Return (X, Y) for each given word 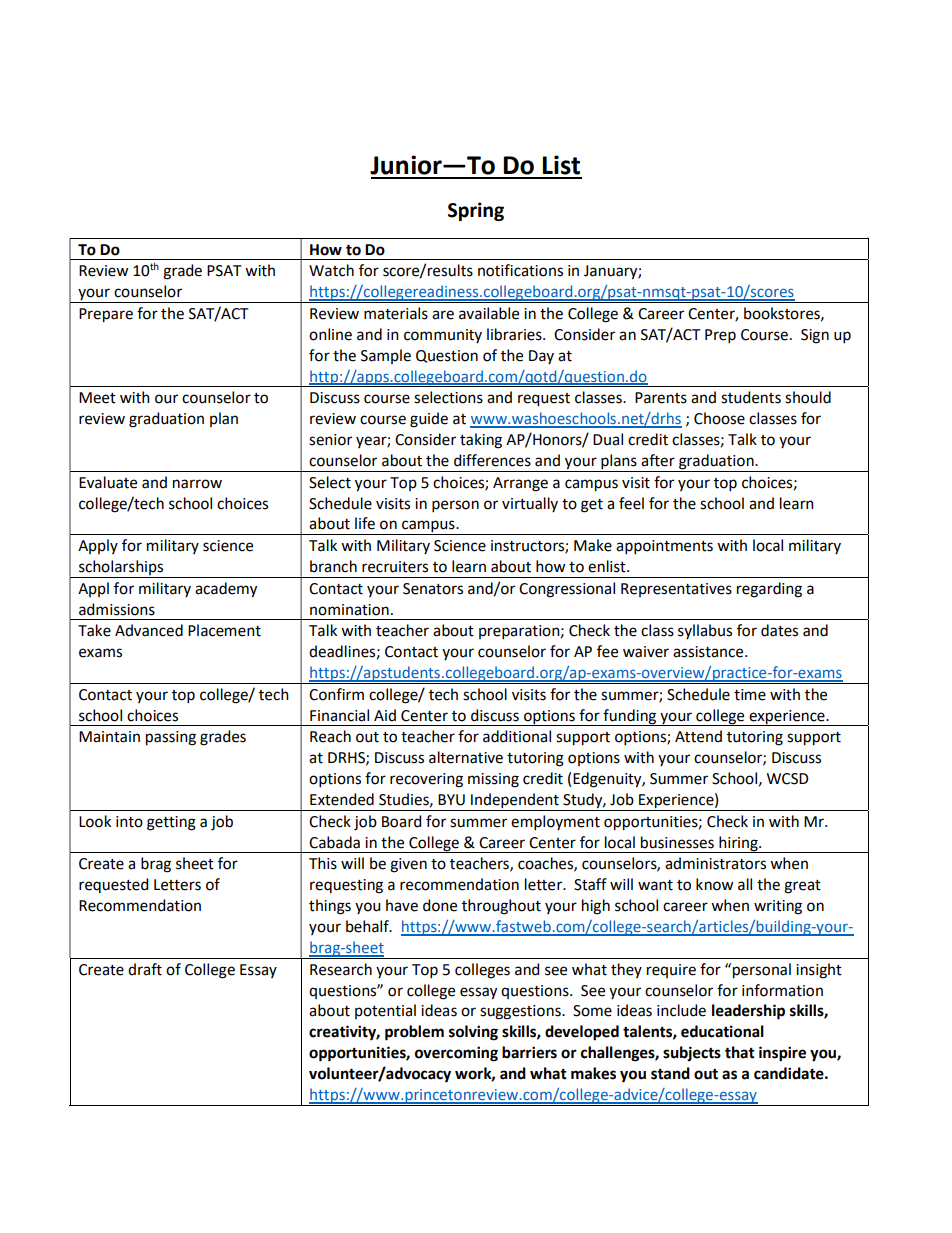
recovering (426, 780)
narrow (197, 484)
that (740, 1052)
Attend (698, 736)
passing (171, 738)
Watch (331, 270)
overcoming (456, 1054)
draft (145, 969)
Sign (815, 336)
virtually (530, 504)
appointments (664, 547)
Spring (476, 211)
